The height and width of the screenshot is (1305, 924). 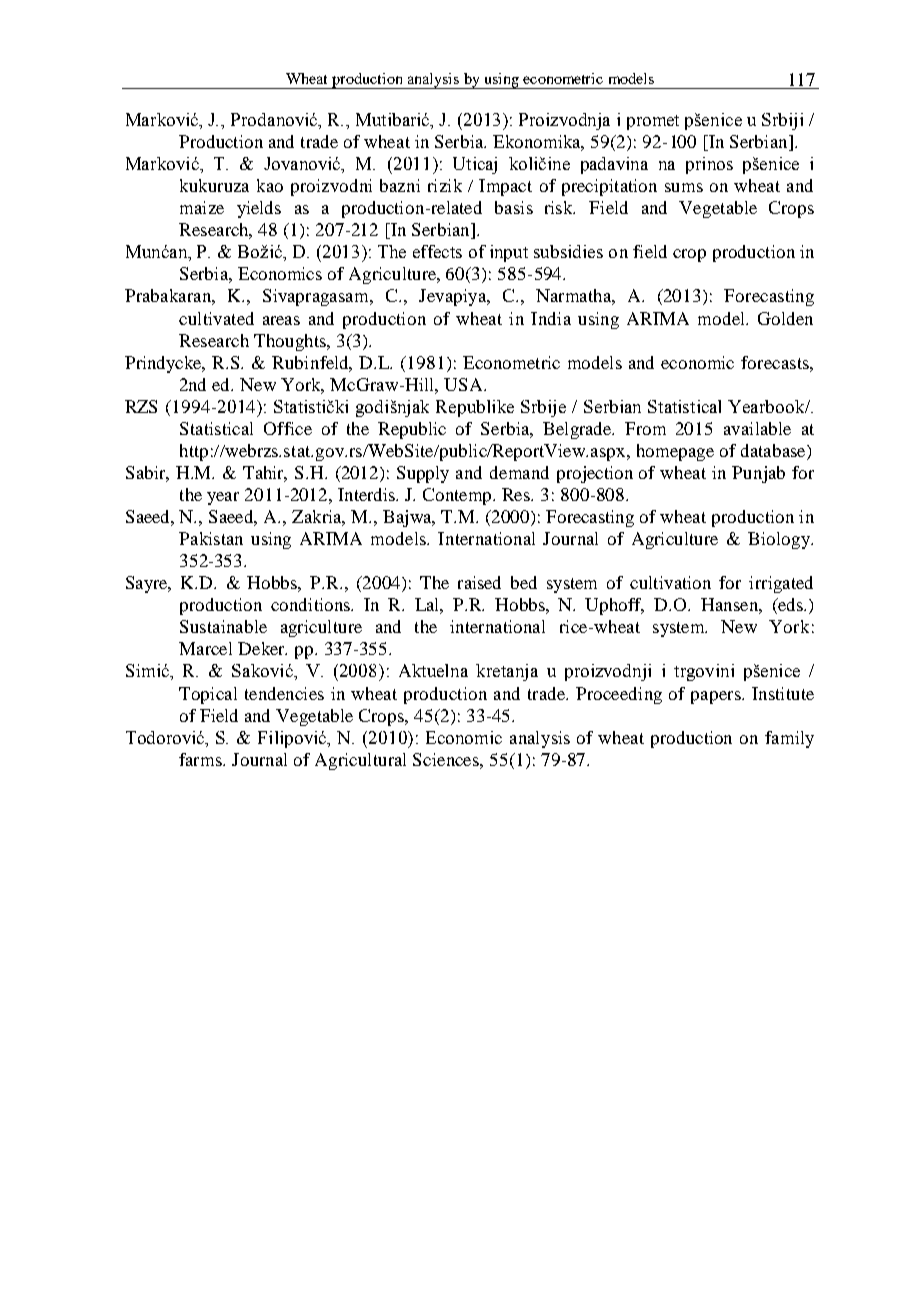 I want to click on family, so click(x=789, y=739).
